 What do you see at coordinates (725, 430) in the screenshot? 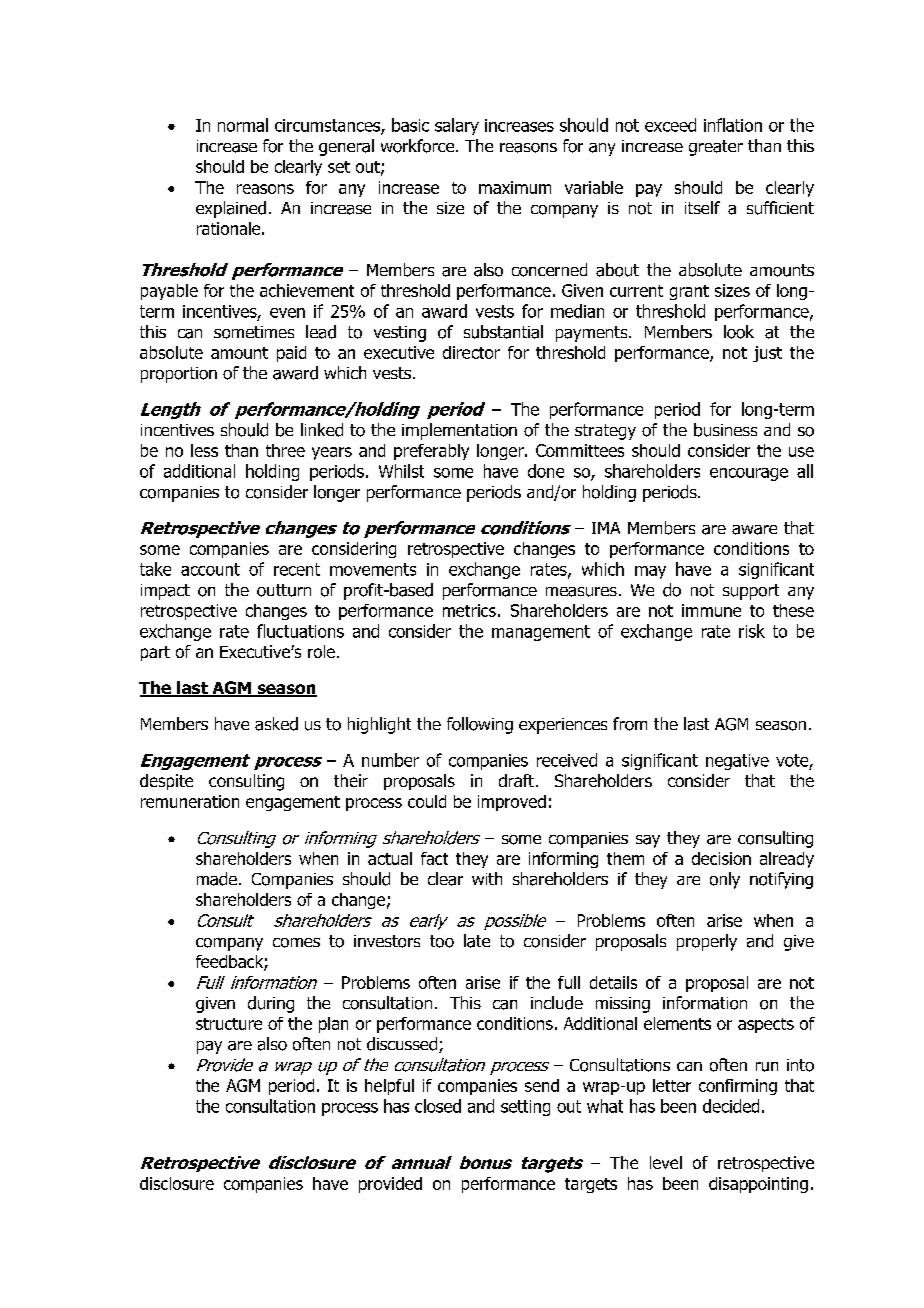
I see `business` at bounding box center [725, 430].
